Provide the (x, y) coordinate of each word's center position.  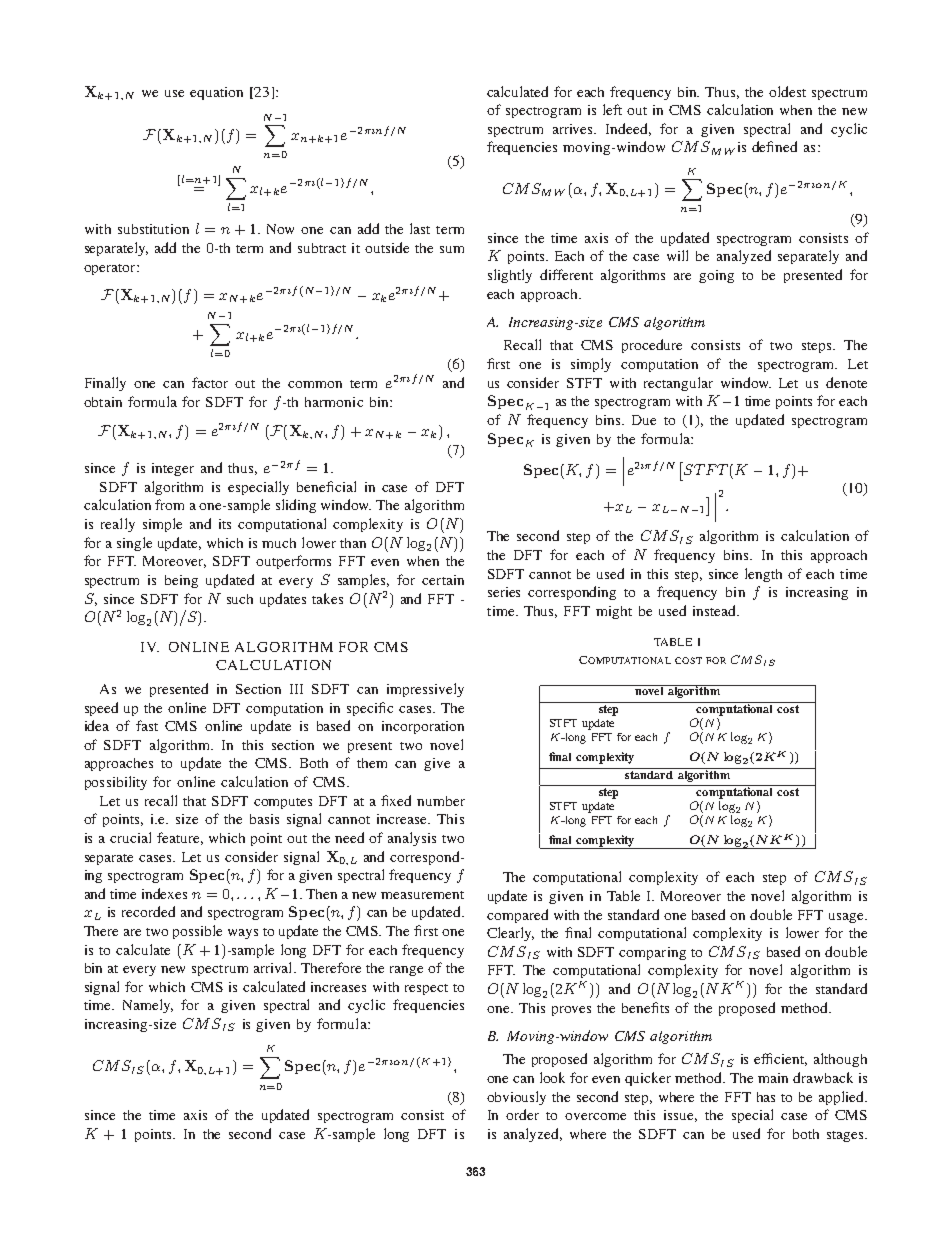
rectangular (678, 384)
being (181, 581)
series (504, 592)
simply (591, 365)
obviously (516, 1098)
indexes (164, 893)
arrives (574, 129)
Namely (148, 1006)
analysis (412, 839)
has (766, 1097)
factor (210, 382)
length (763, 575)
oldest (787, 91)
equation (216, 93)
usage (847, 918)
